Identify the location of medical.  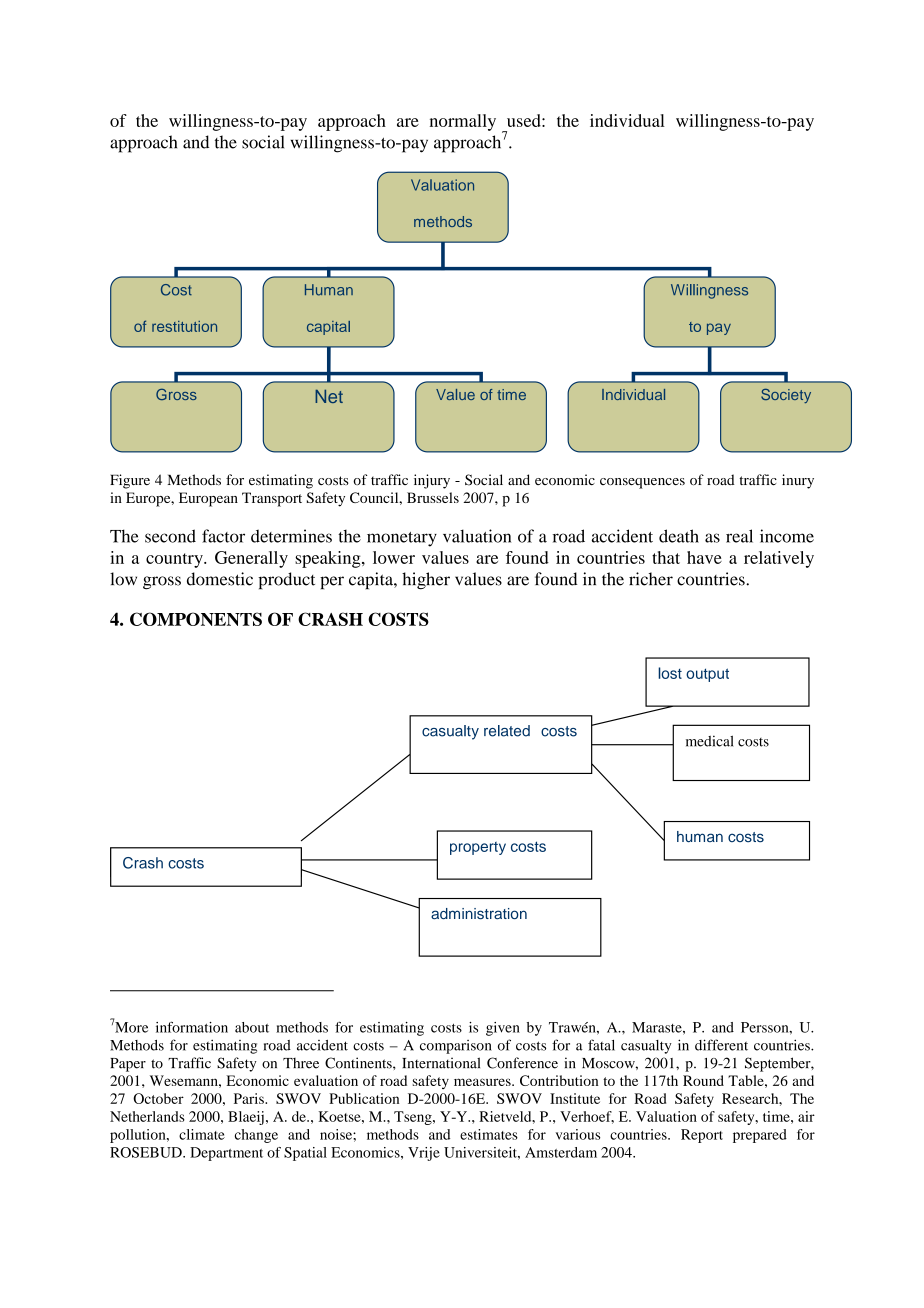
(710, 741).
